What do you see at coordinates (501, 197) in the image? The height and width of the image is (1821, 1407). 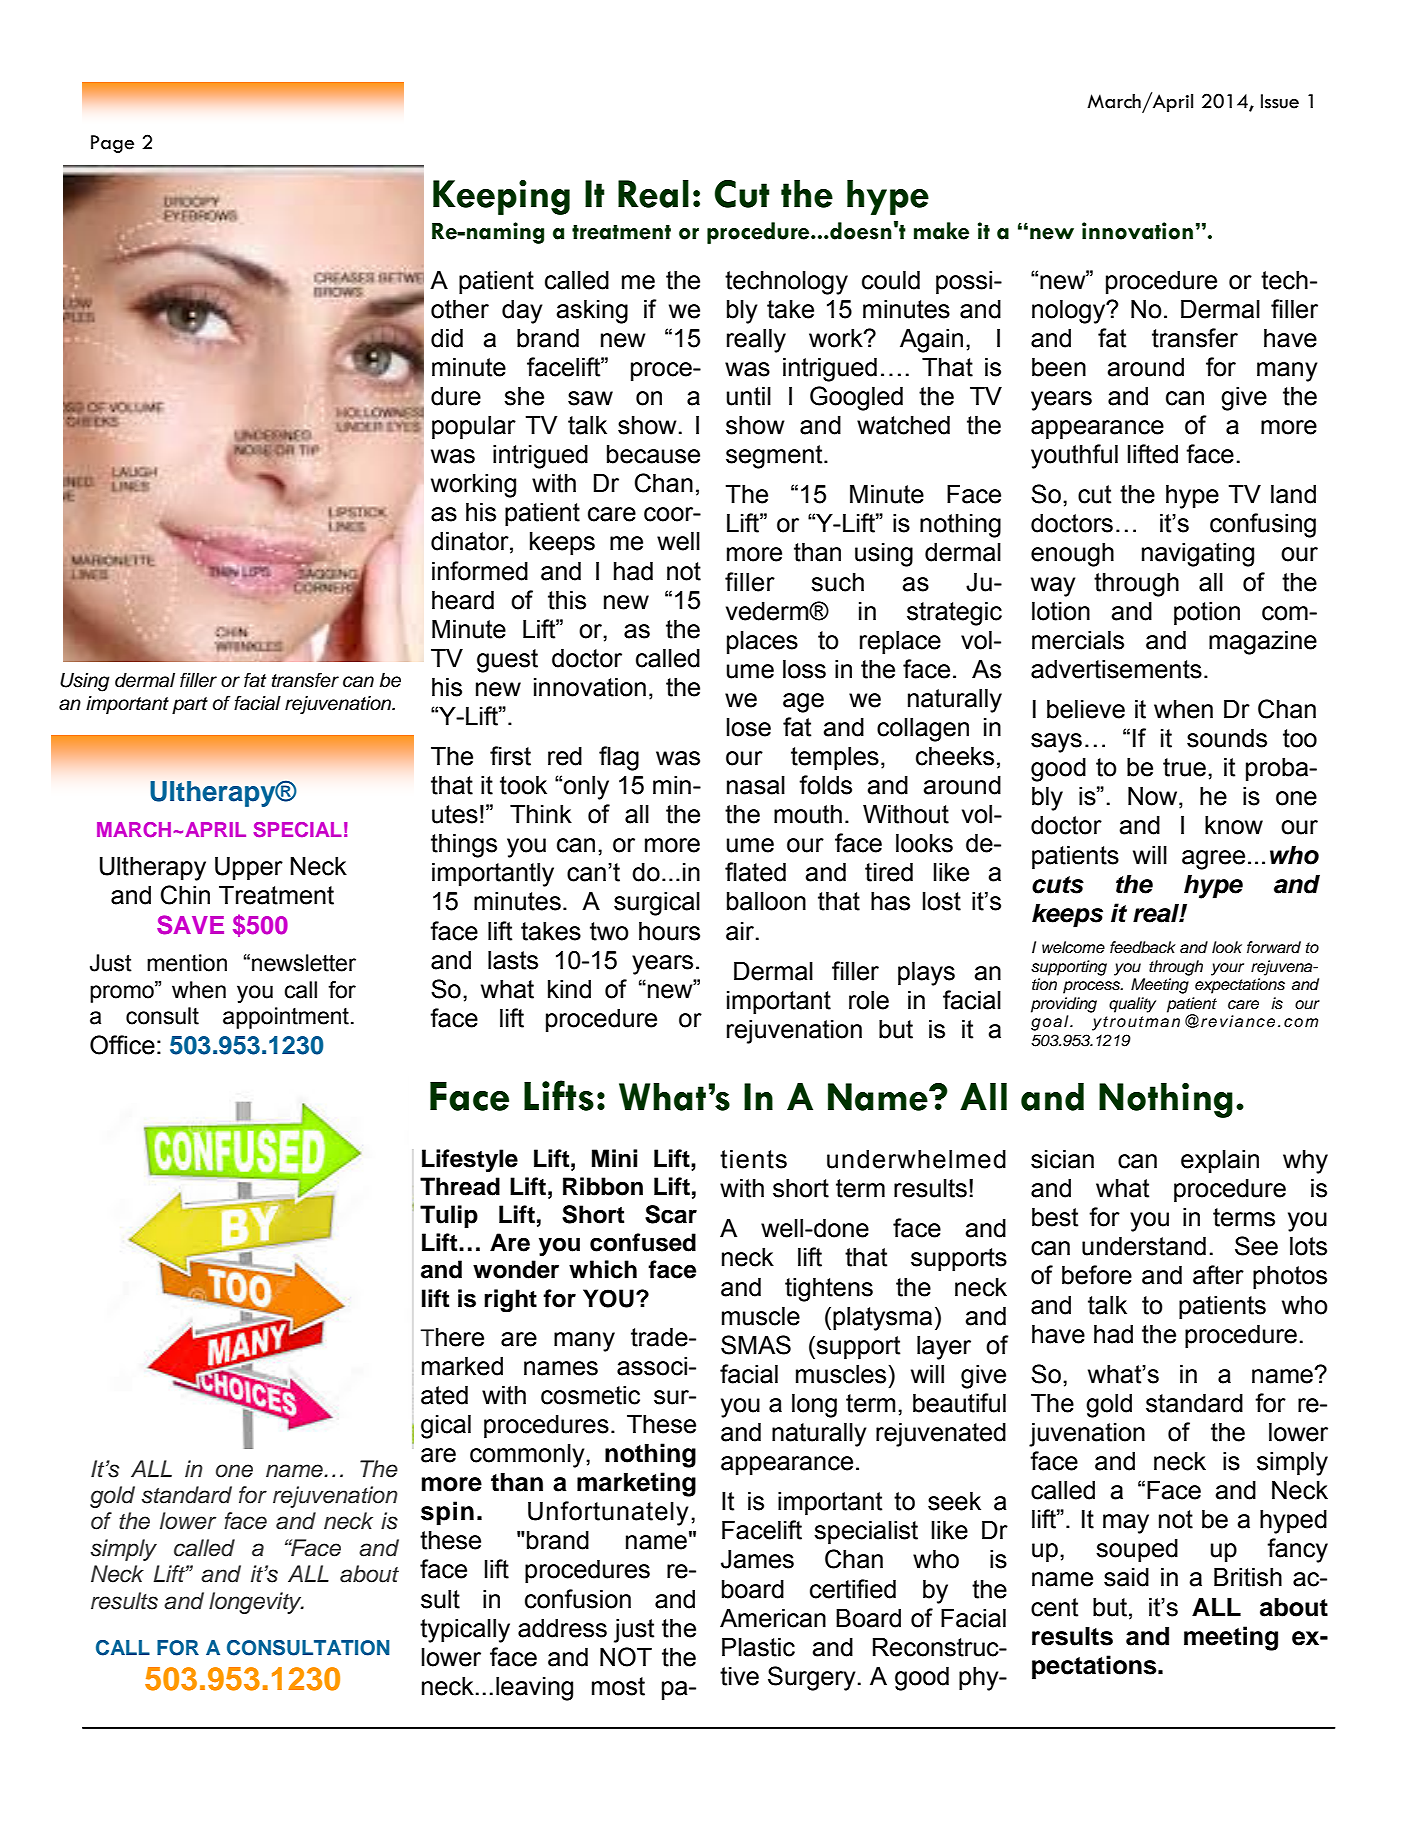 I see `Keeping` at bounding box center [501, 197].
